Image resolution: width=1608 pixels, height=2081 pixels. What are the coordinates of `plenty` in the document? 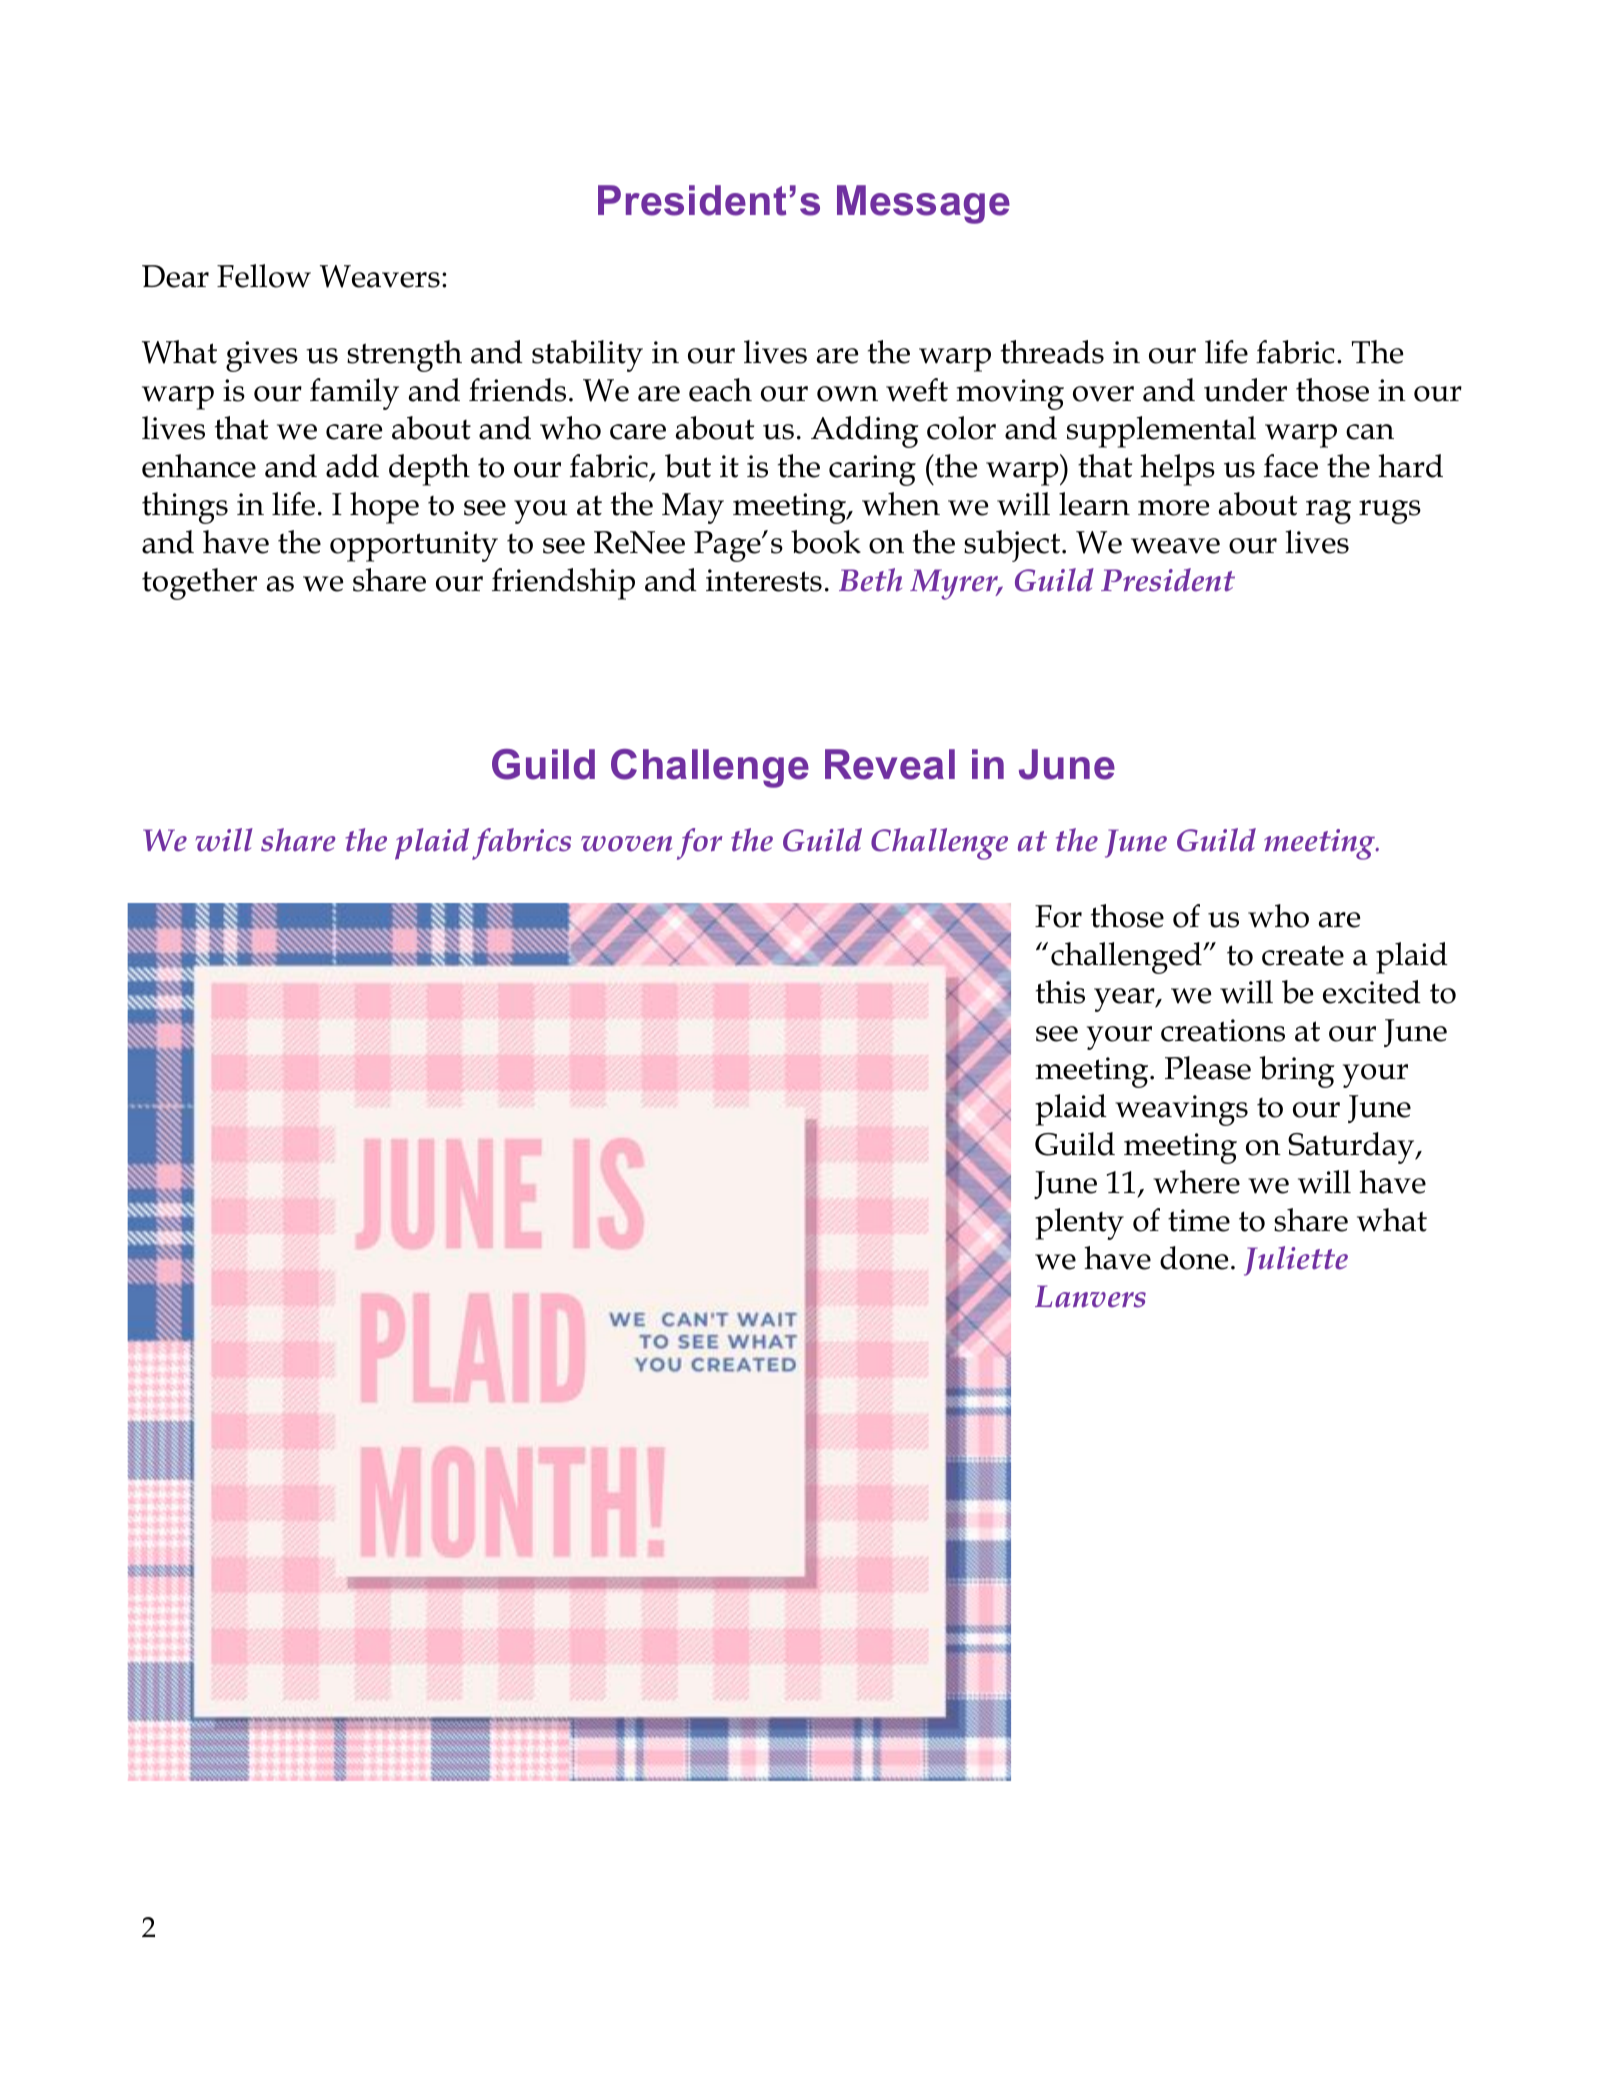 It's located at (1079, 1224).
